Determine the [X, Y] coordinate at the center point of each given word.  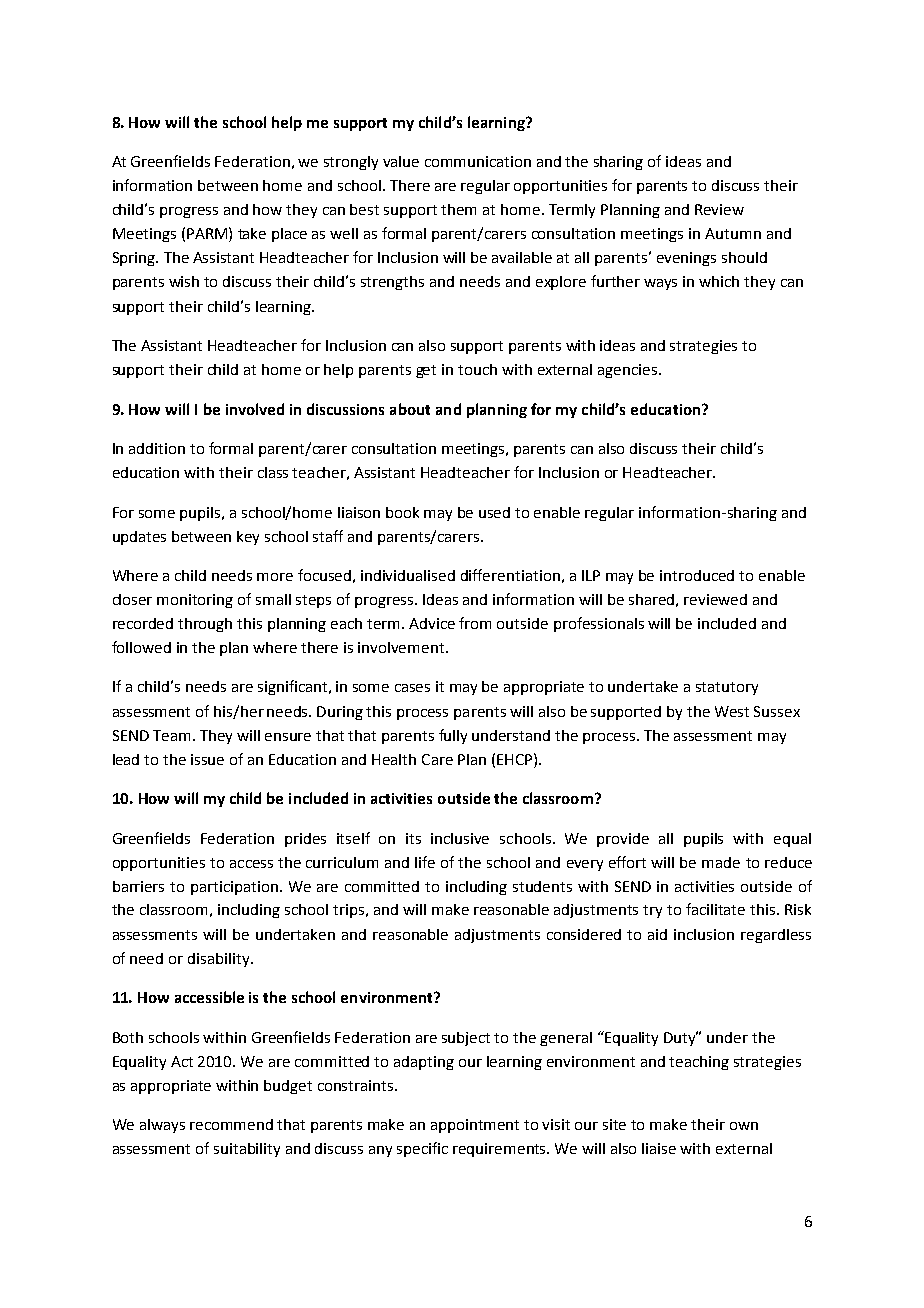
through [205, 625]
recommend [231, 1124]
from [475, 623]
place [289, 235]
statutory [727, 688]
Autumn [733, 233]
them [458, 209]
